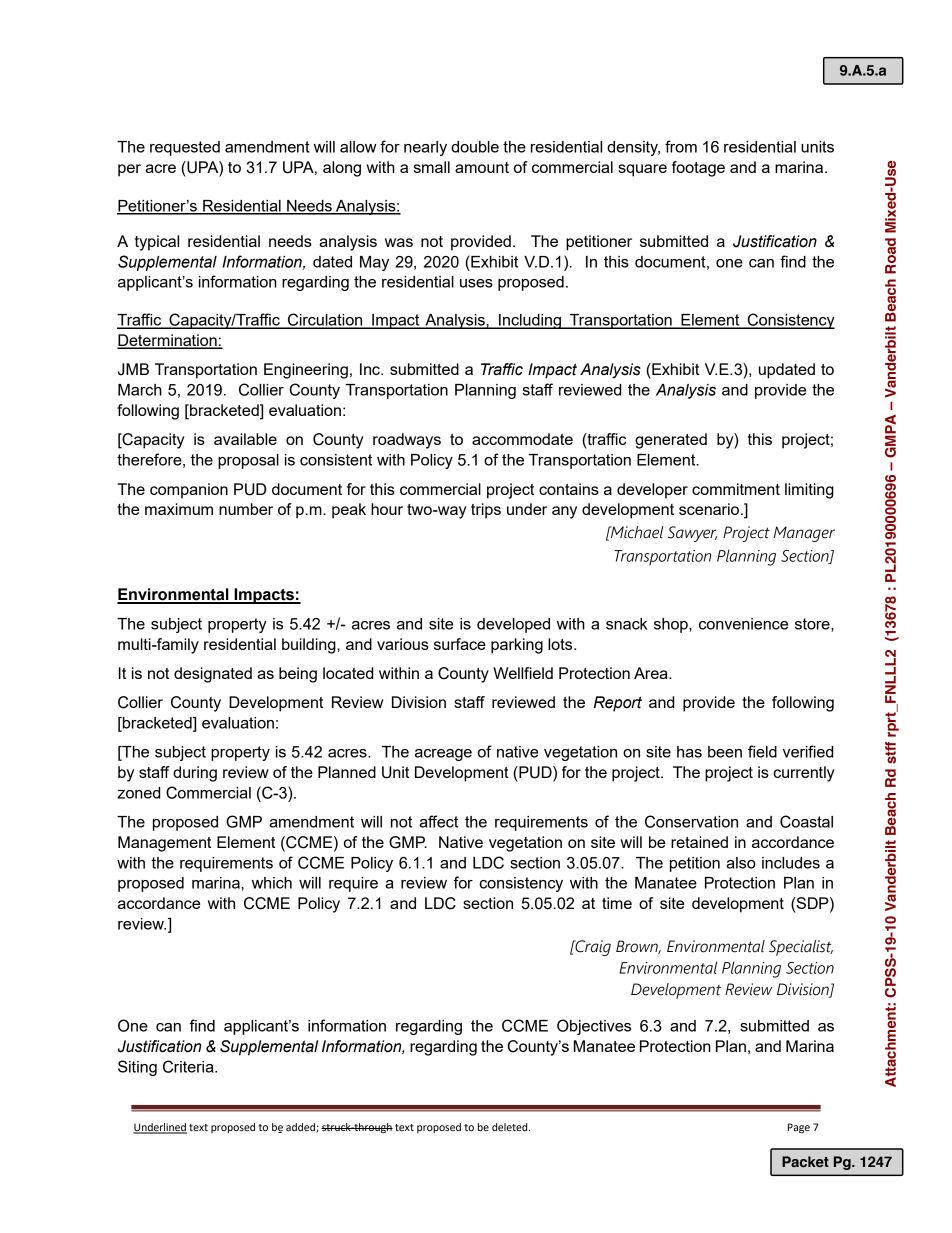 This document has width=952, height=1233. What do you see at coordinates (460, 644) in the document?
I see `surface` at bounding box center [460, 644].
